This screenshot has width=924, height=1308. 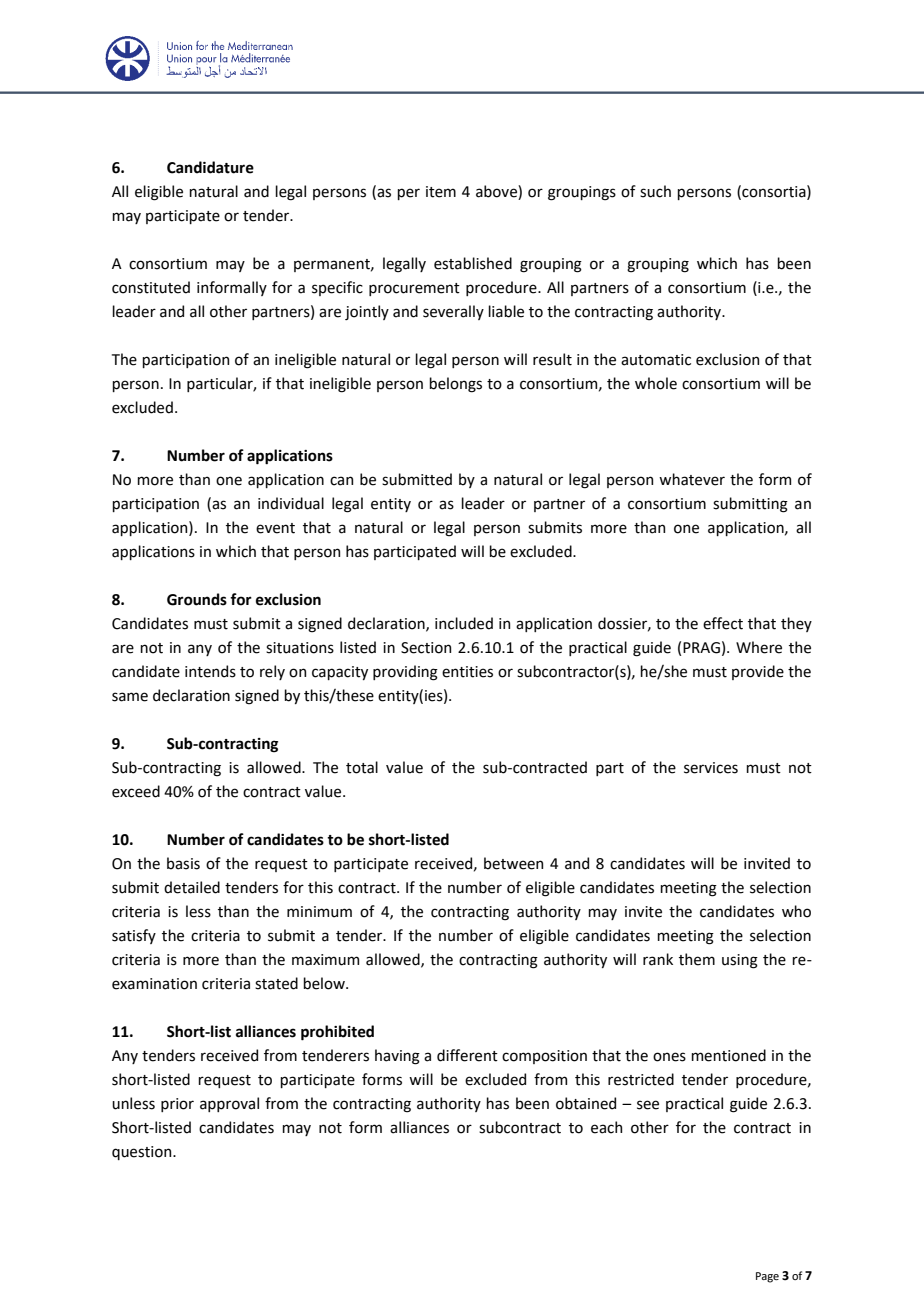 What do you see at coordinates (711, 768) in the screenshot?
I see `services` at bounding box center [711, 768].
